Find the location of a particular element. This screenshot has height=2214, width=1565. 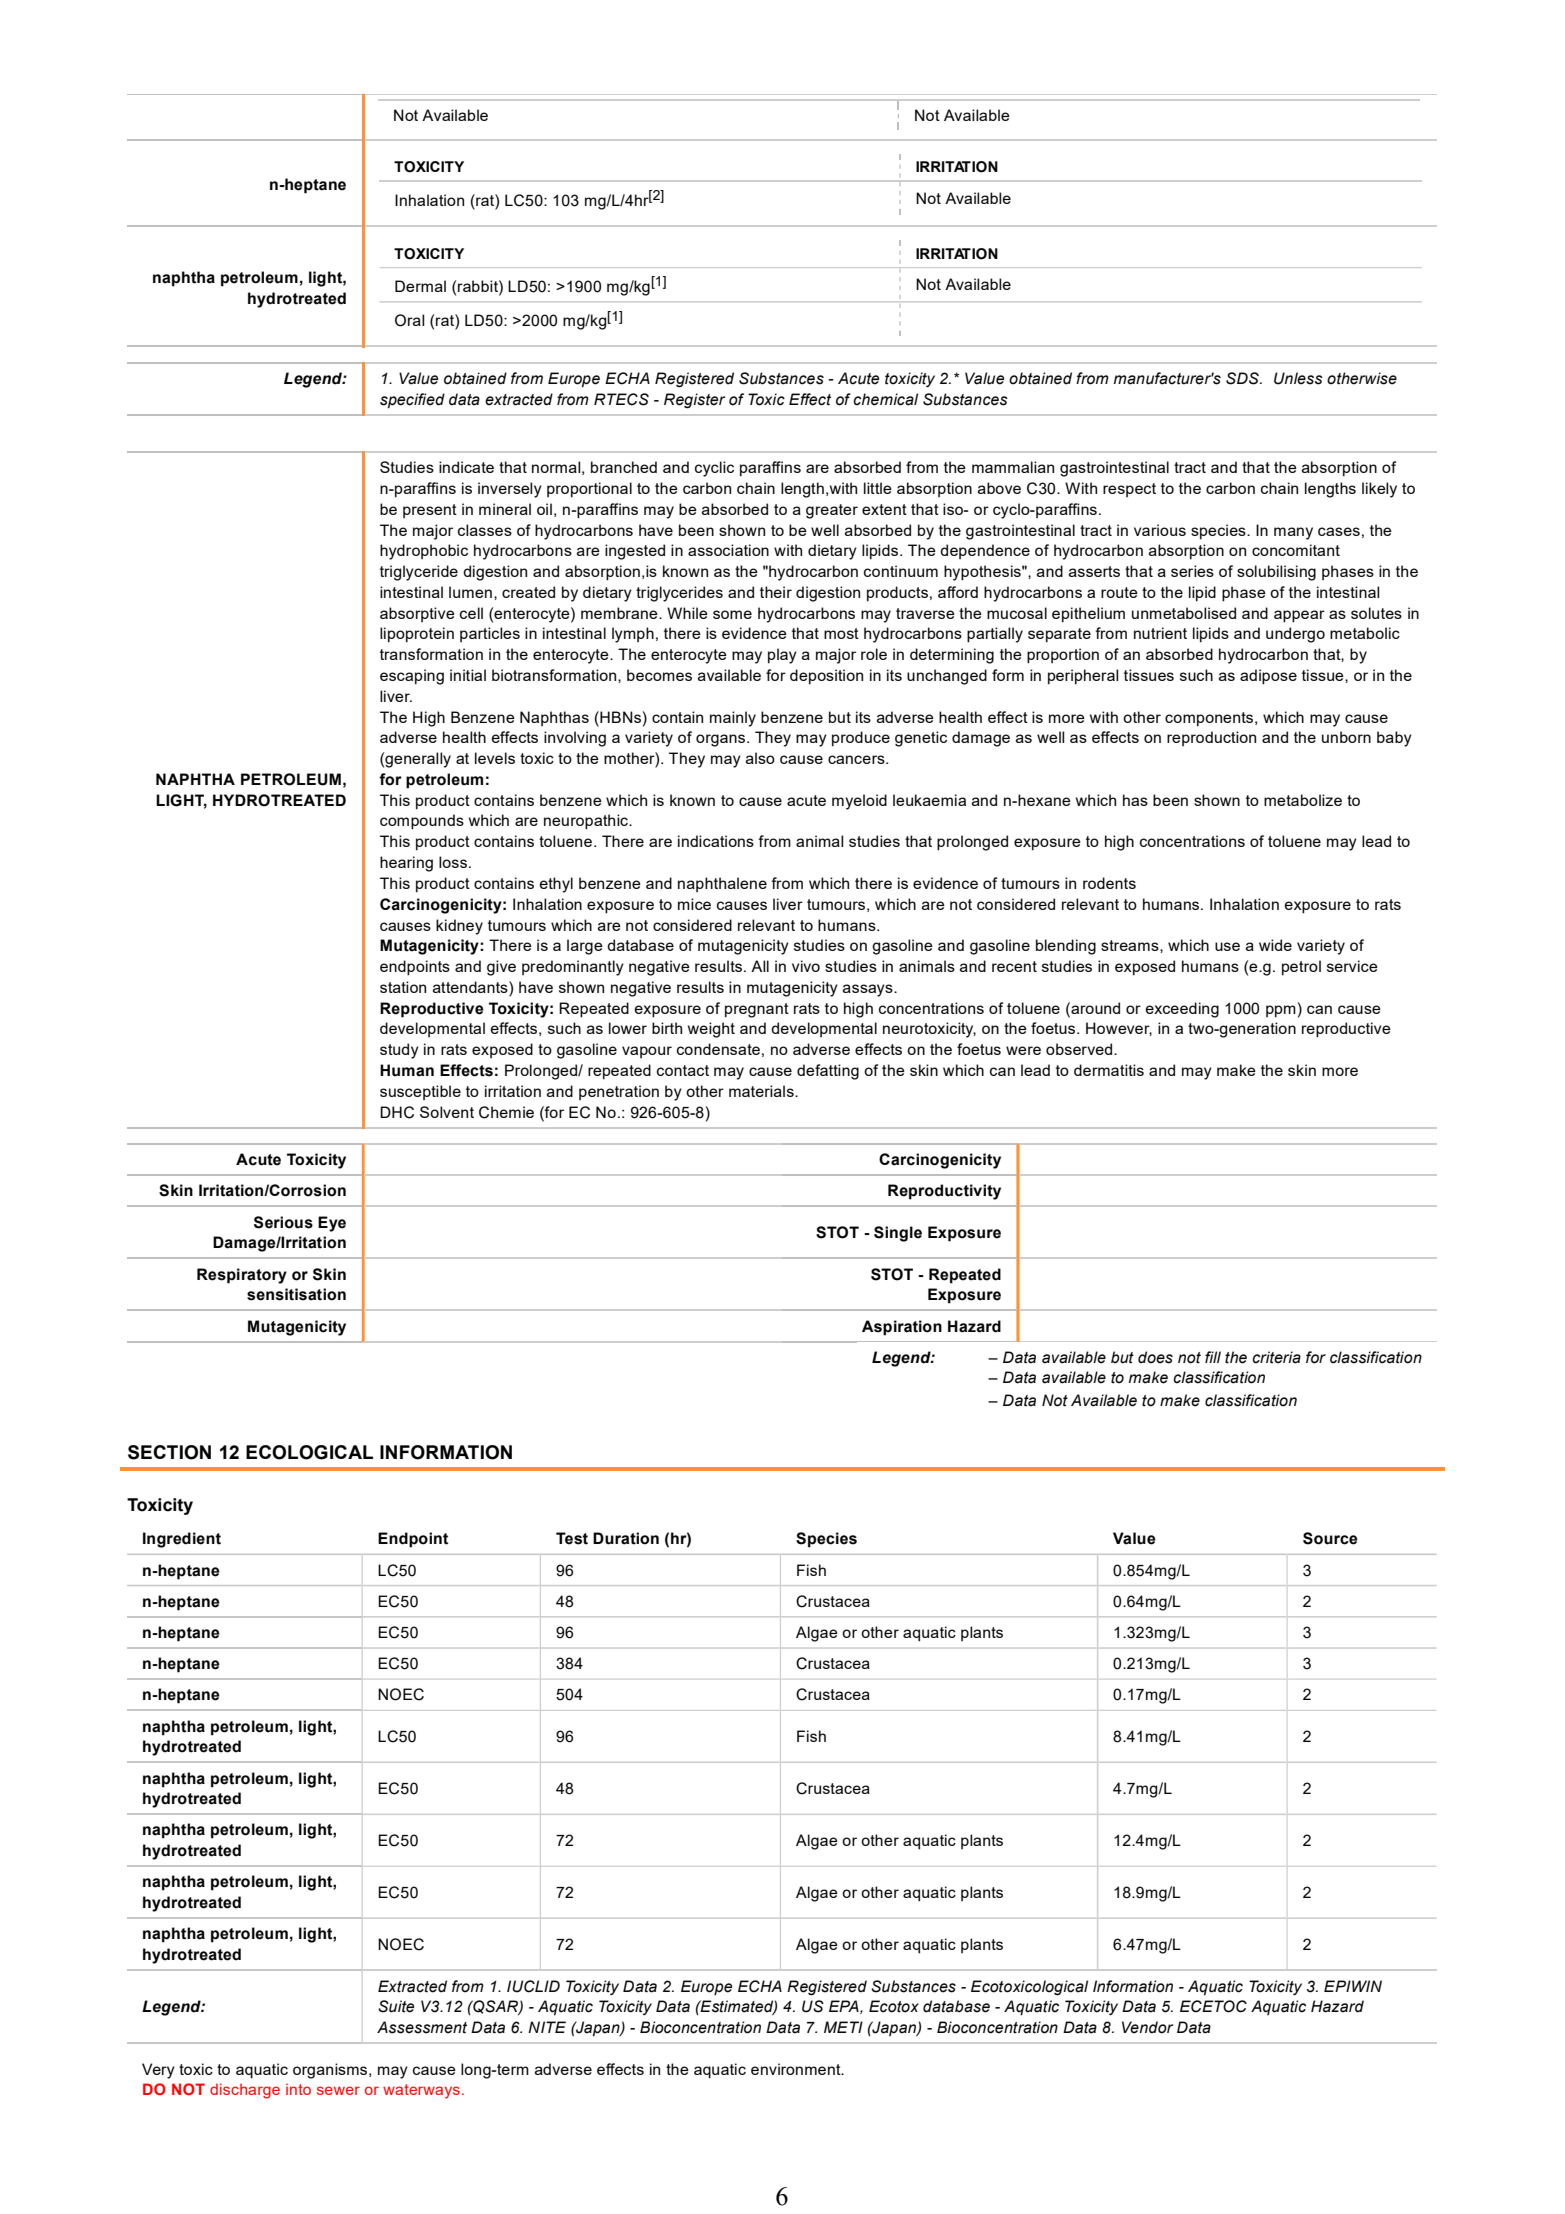

Oral is located at coordinates (409, 320).
